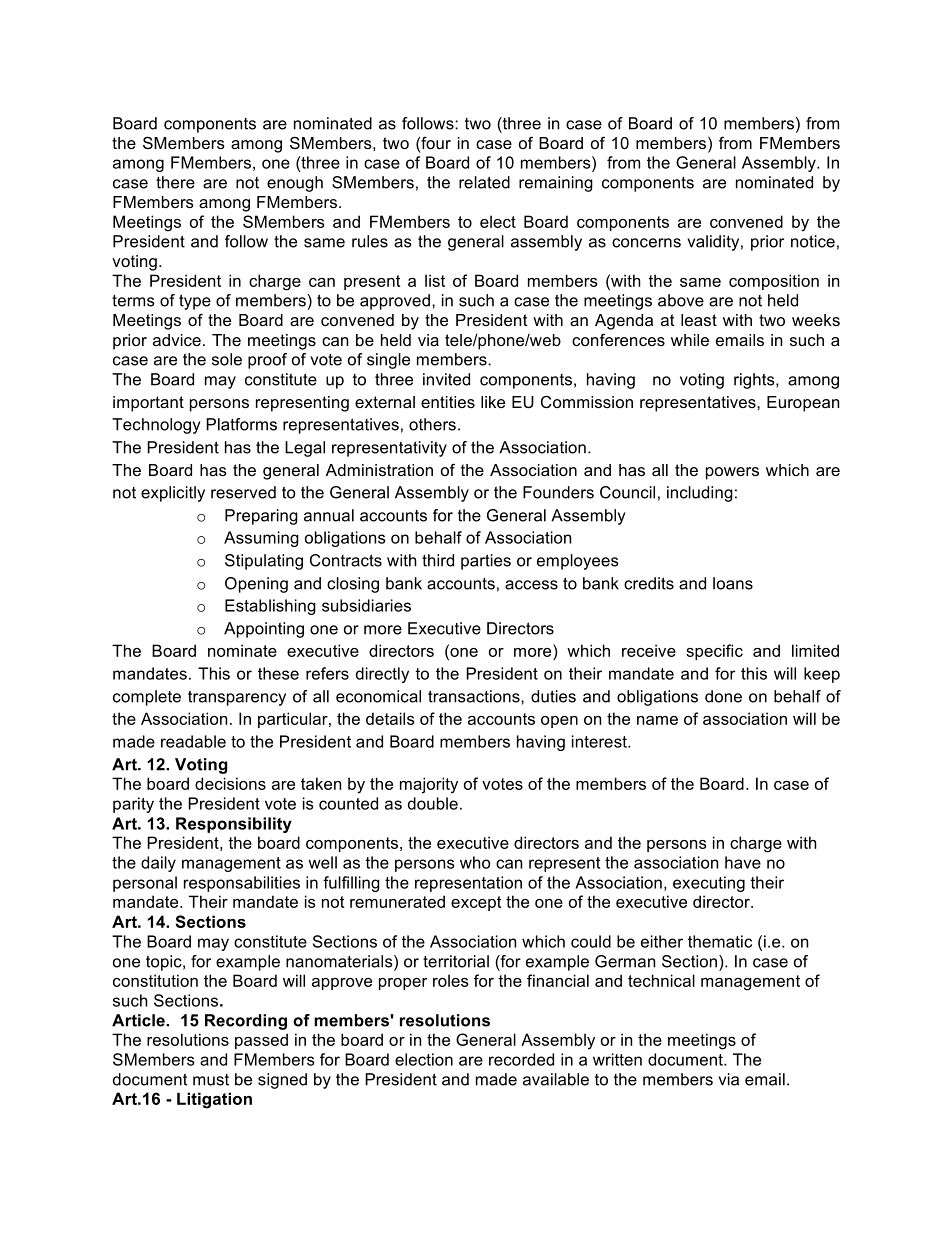 Image resolution: width=952 pixels, height=1233 pixels. Describe the element at coordinates (484, 182) in the screenshot. I see `related` at that location.
